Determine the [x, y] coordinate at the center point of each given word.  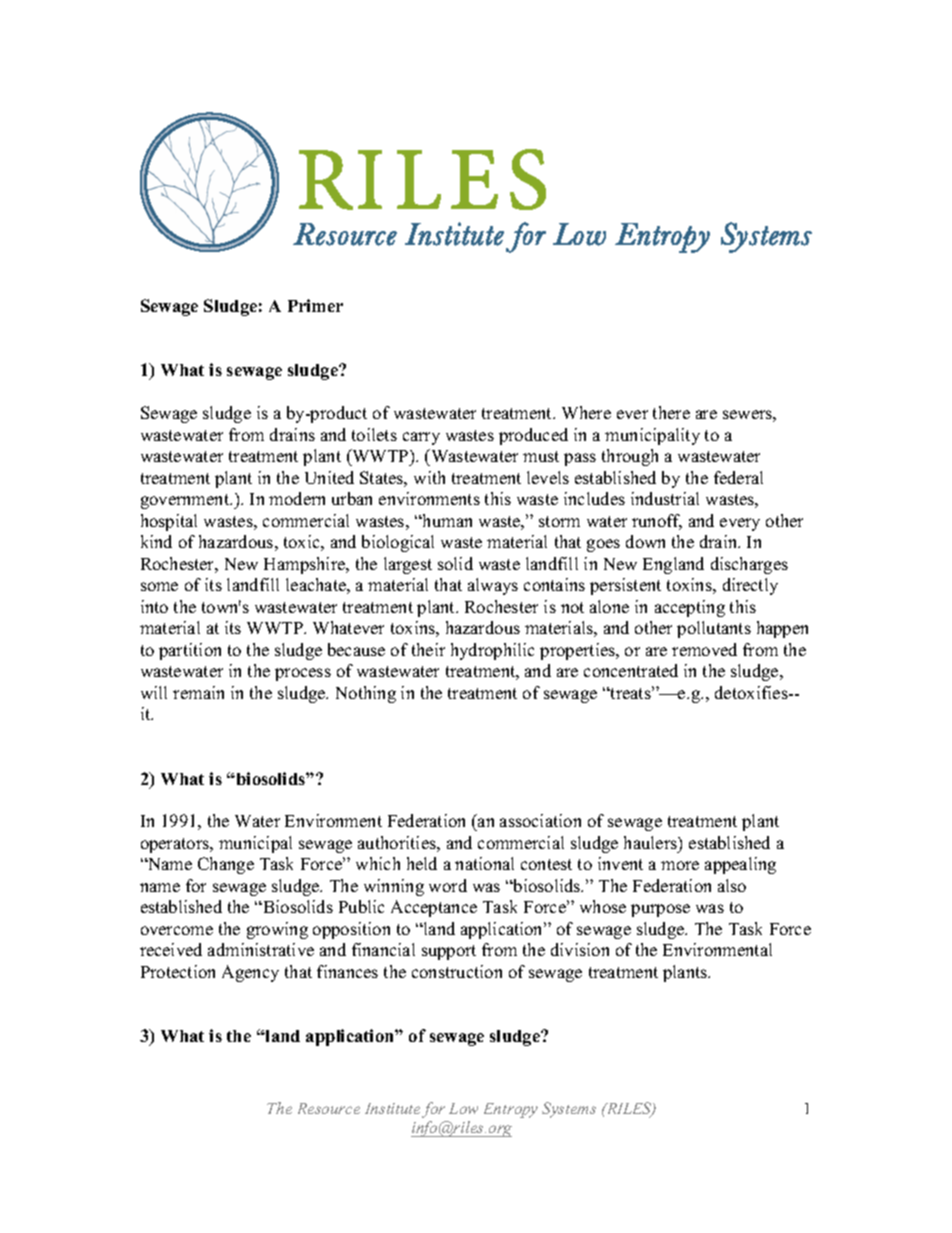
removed [704, 649]
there [671, 412]
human [446, 520]
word [448, 885]
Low [463, 1108]
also [732, 885]
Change [226, 865]
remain [198, 692]
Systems [569, 1110]
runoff [657, 522]
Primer [315, 305]
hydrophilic [492, 651]
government [186, 501]
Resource [329, 1108]
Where [586, 412]
